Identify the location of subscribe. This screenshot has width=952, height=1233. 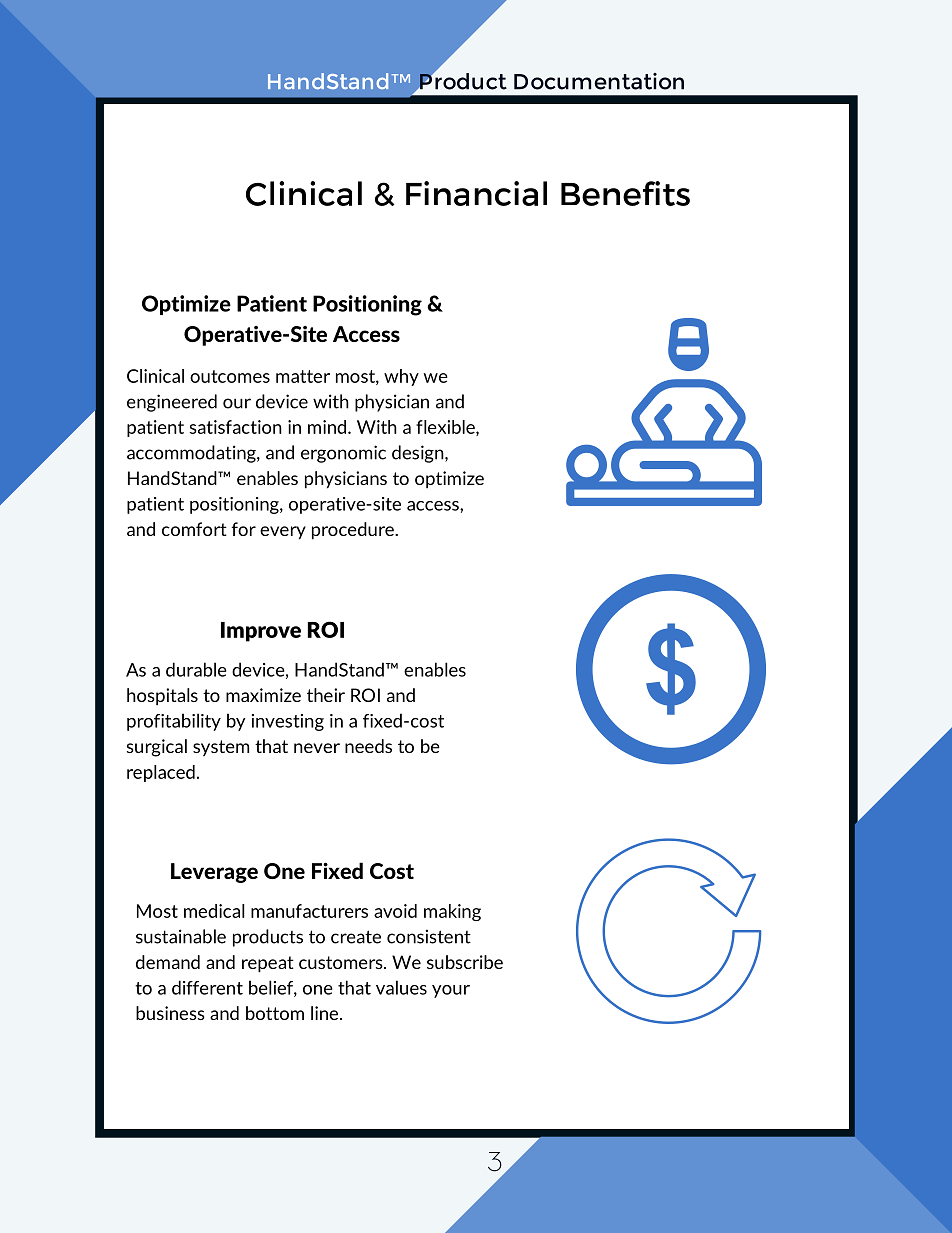
(465, 962).
